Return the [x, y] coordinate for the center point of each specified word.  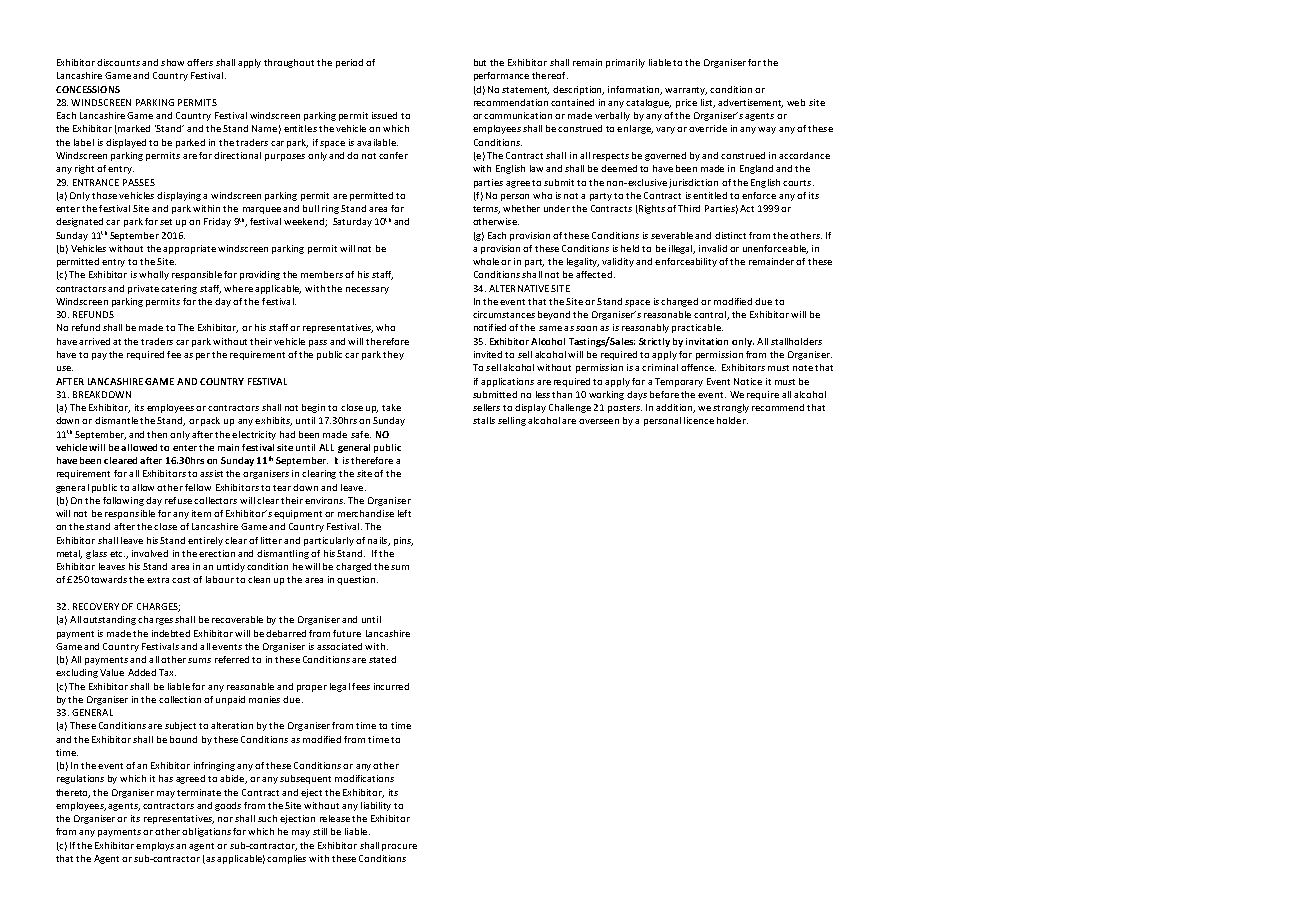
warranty [686, 91]
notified [490, 327]
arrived [94, 341]
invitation [707, 341]
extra [158, 580]
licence [699, 420]
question [357, 580]
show [172, 62]
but [480, 62]
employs [155, 846]
